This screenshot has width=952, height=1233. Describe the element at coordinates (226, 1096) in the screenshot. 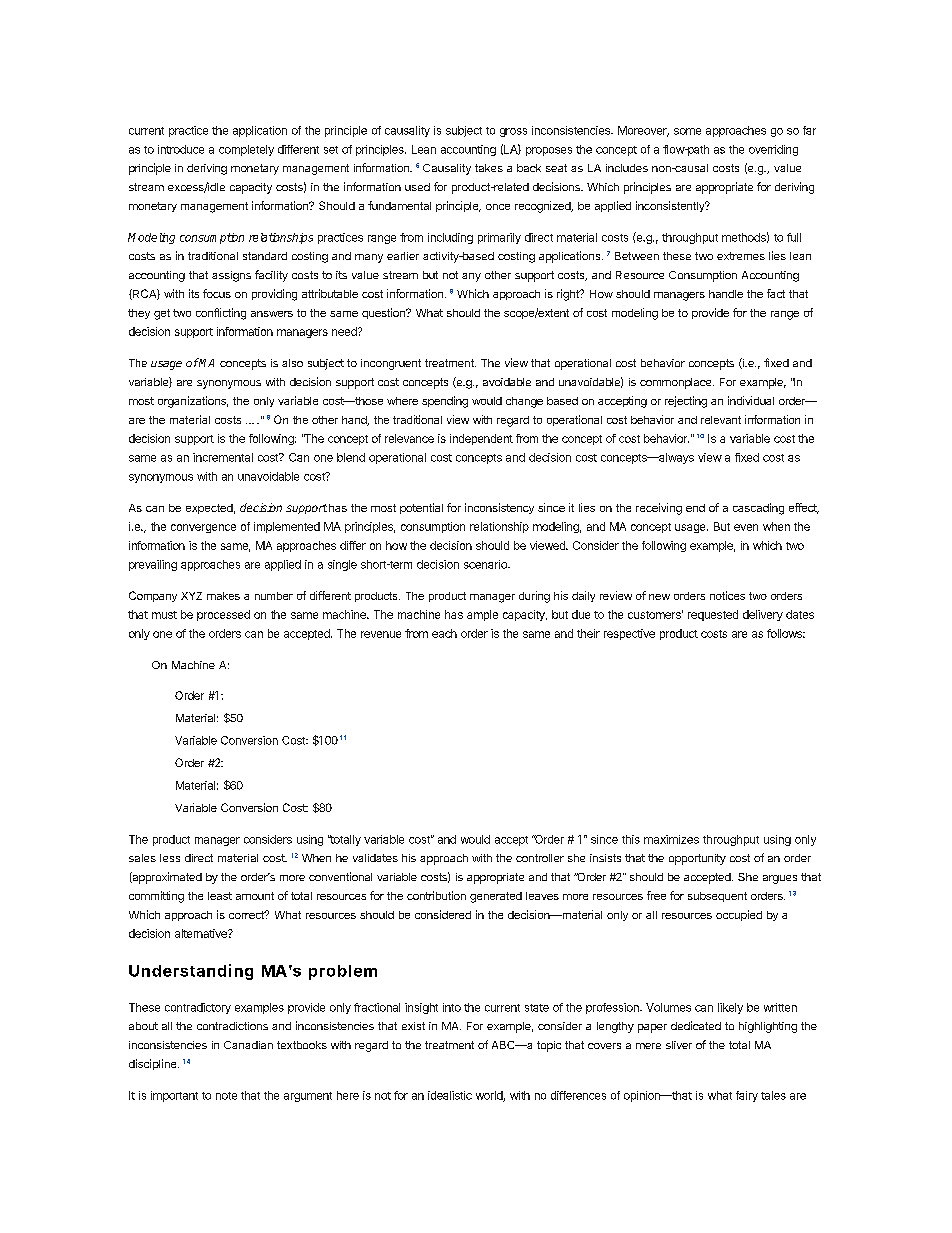

I see `note` at that location.
